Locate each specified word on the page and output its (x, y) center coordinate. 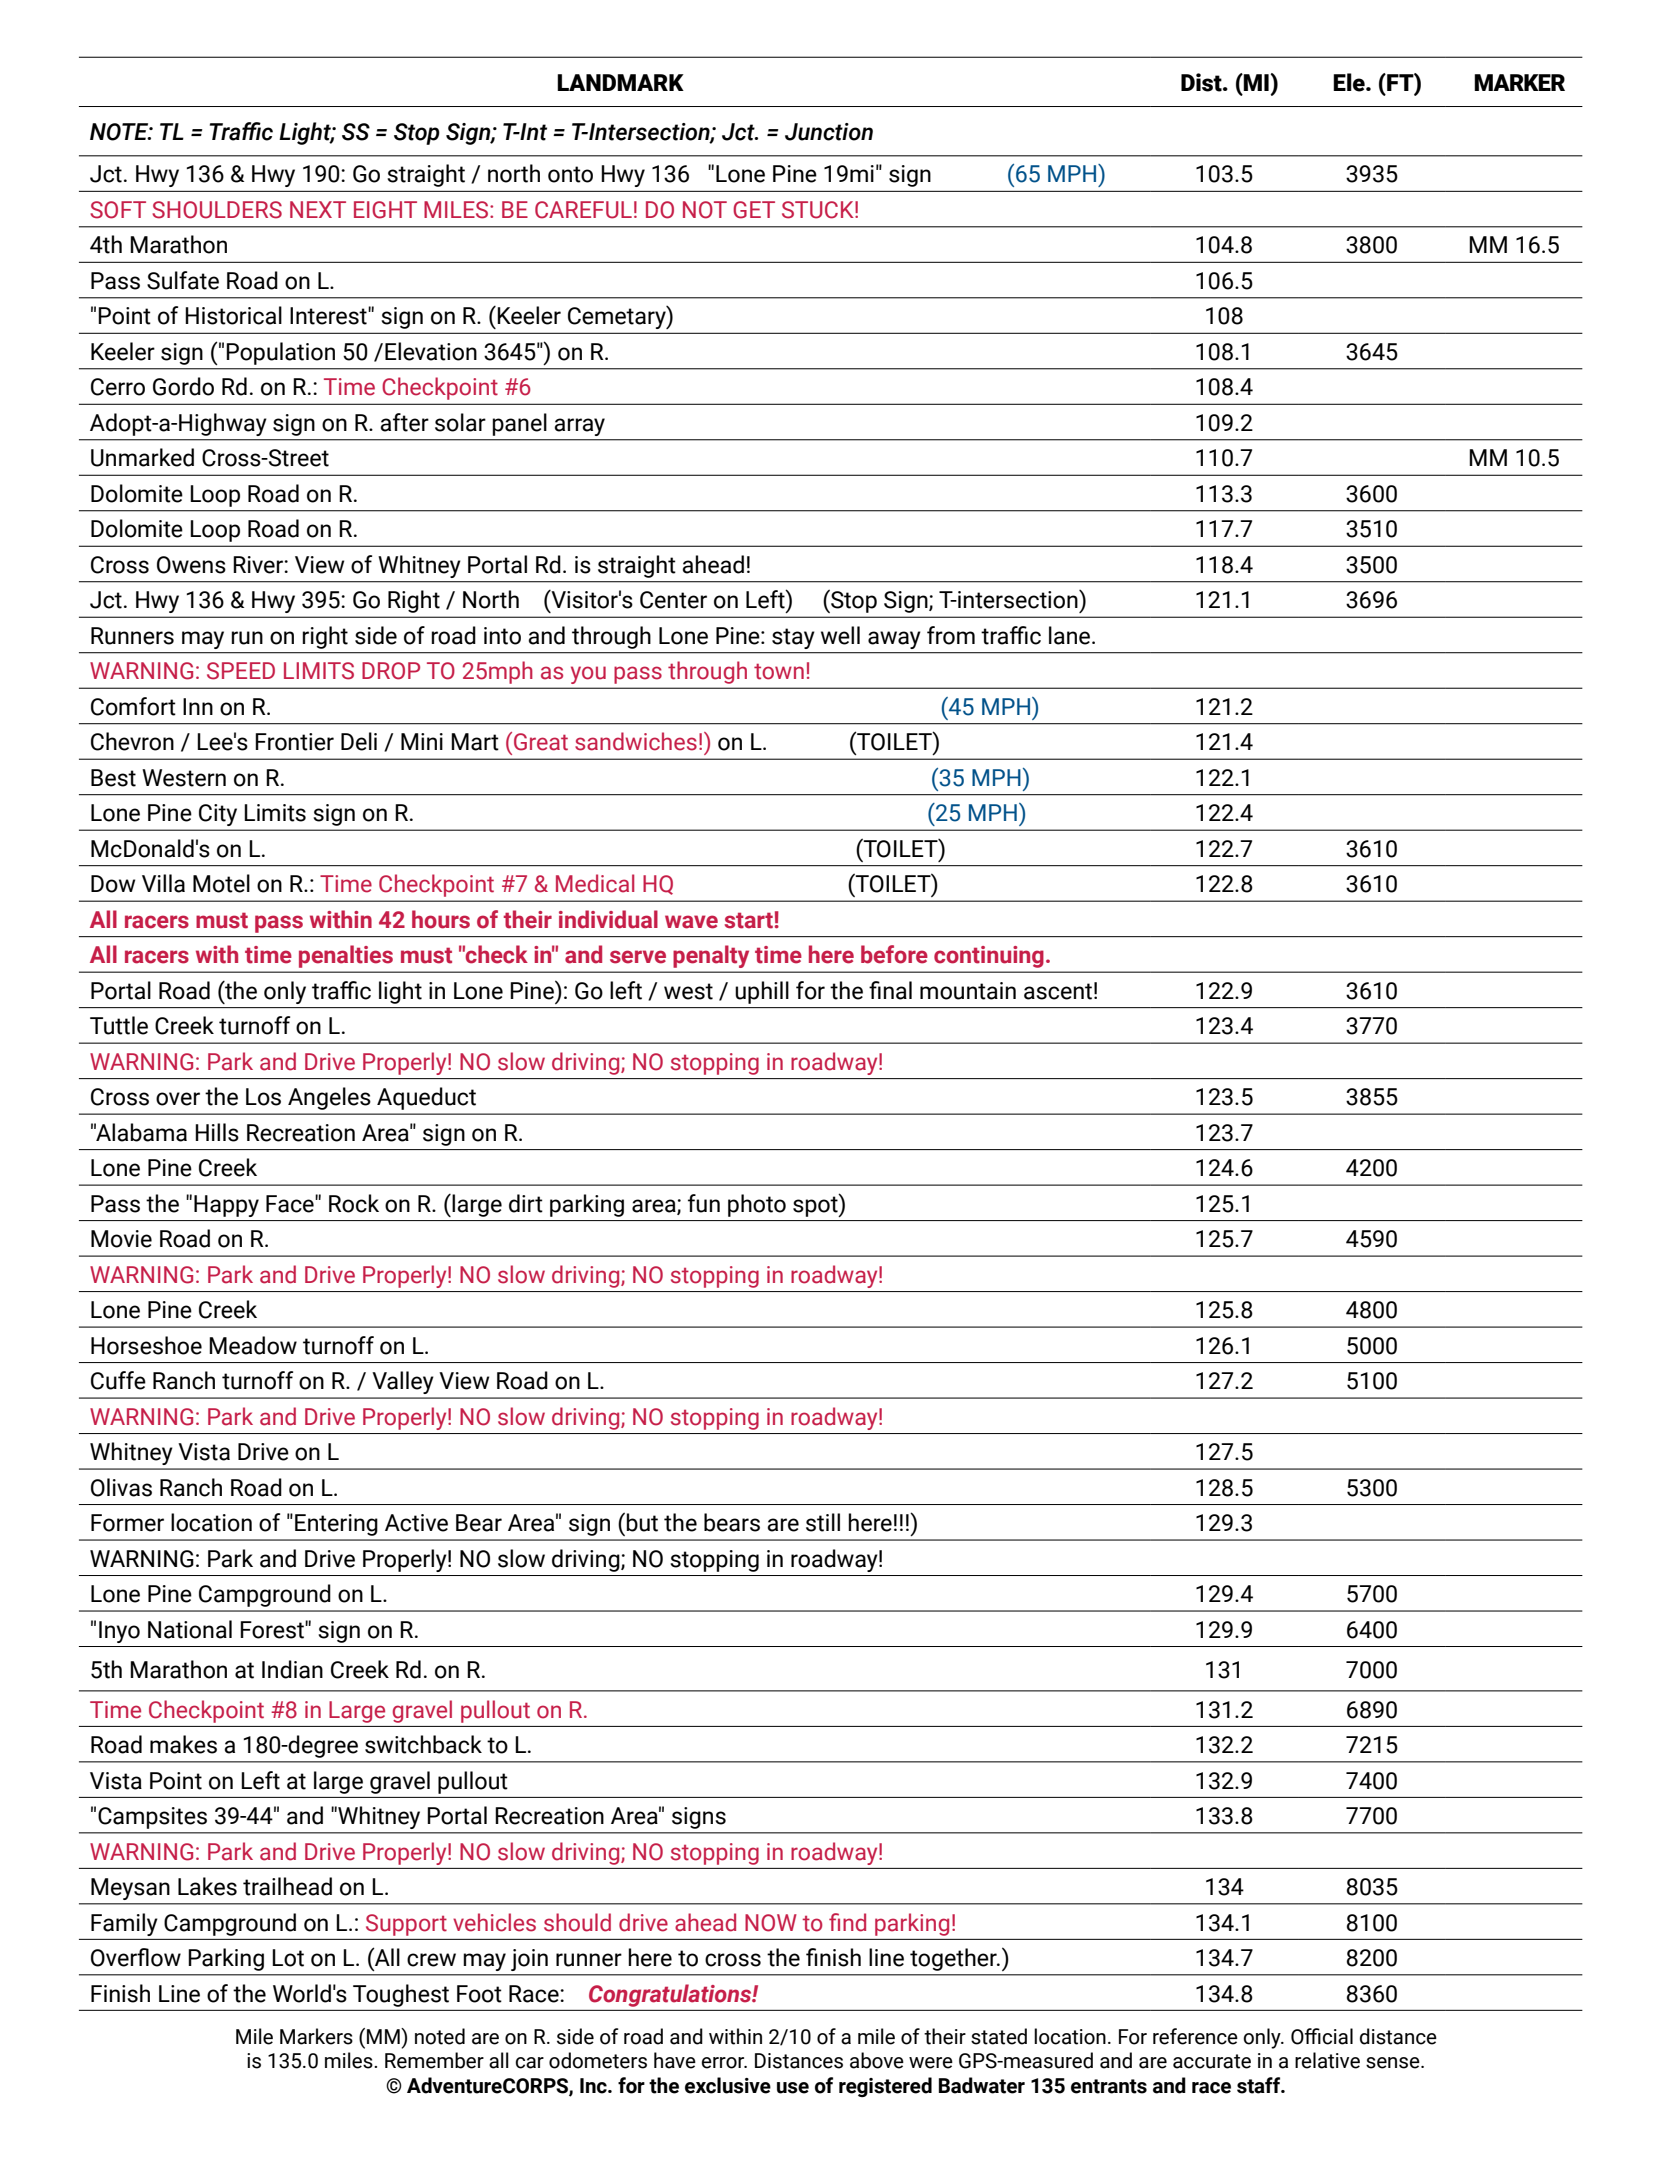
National (190, 1629)
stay (793, 638)
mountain (968, 991)
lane (1071, 635)
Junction (829, 132)
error (724, 2063)
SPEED (241, 671)
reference (1195, 2036)
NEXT (318, 209)
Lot (288, 1958)
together (954, 1959)
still (823, 1522)
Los (263, 1097)
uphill (762, 992)
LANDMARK (620, 82)
